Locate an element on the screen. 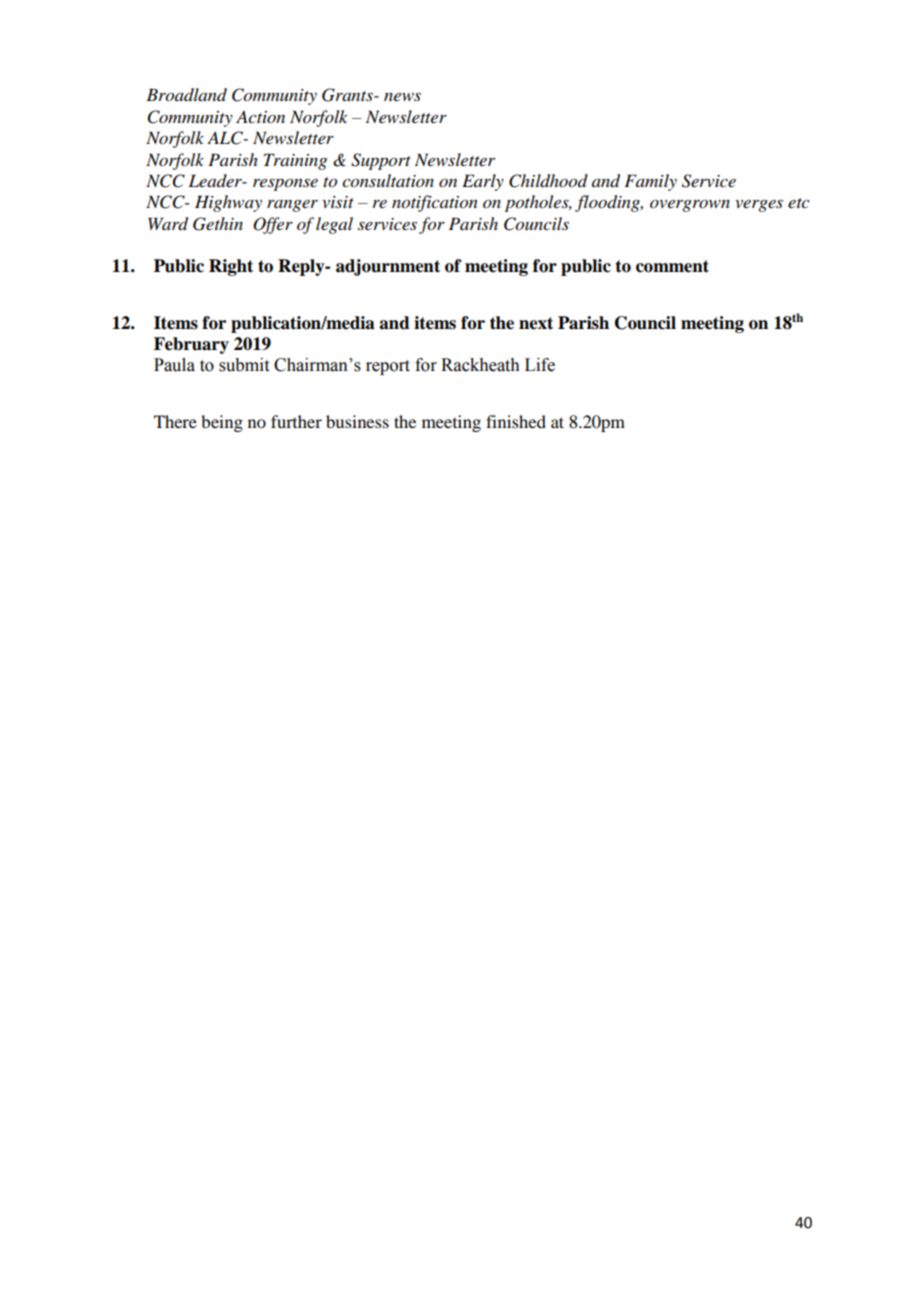  Action is located at coordinates (260, 117).
